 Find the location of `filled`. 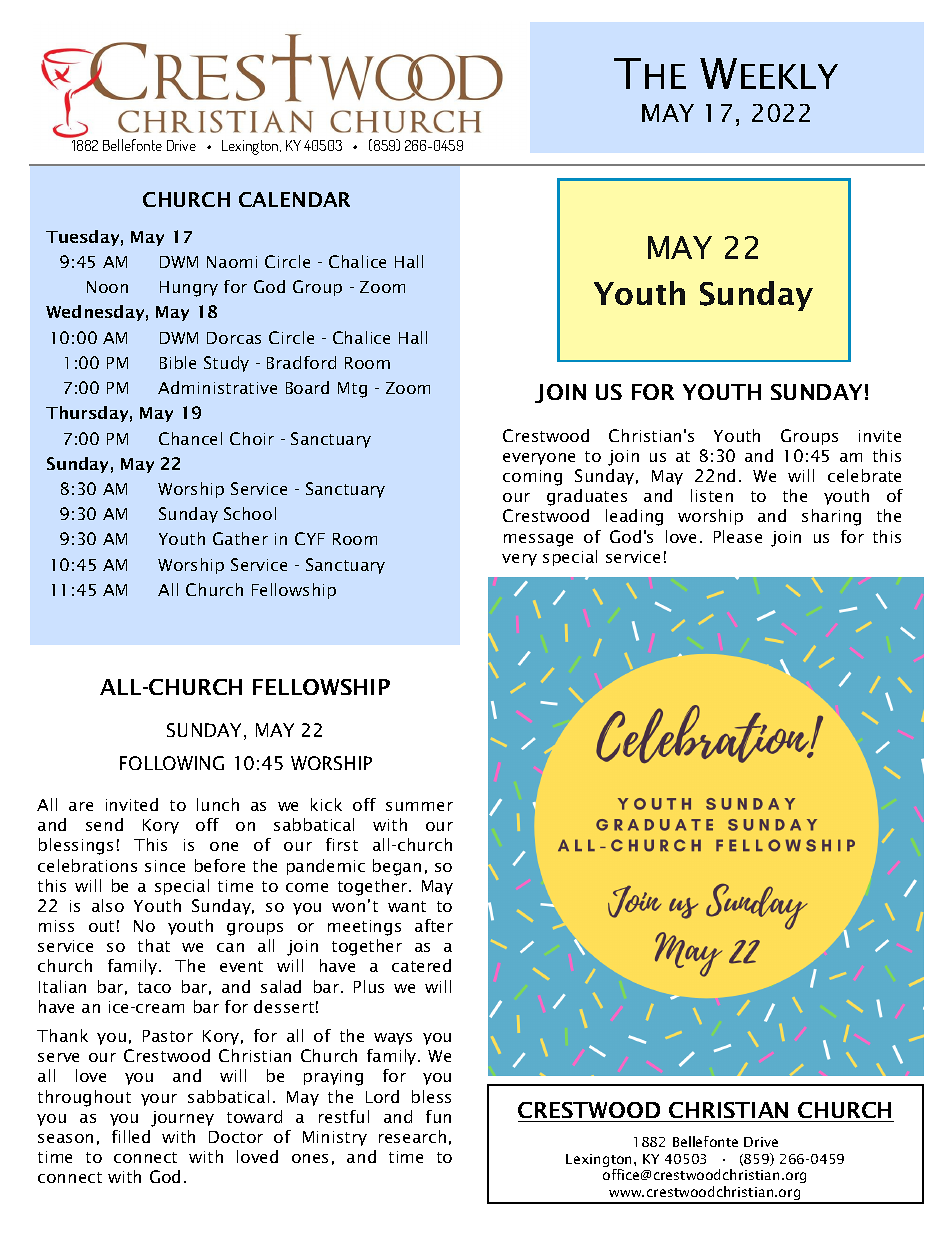

filled is located at coordinates (131, 1136).
